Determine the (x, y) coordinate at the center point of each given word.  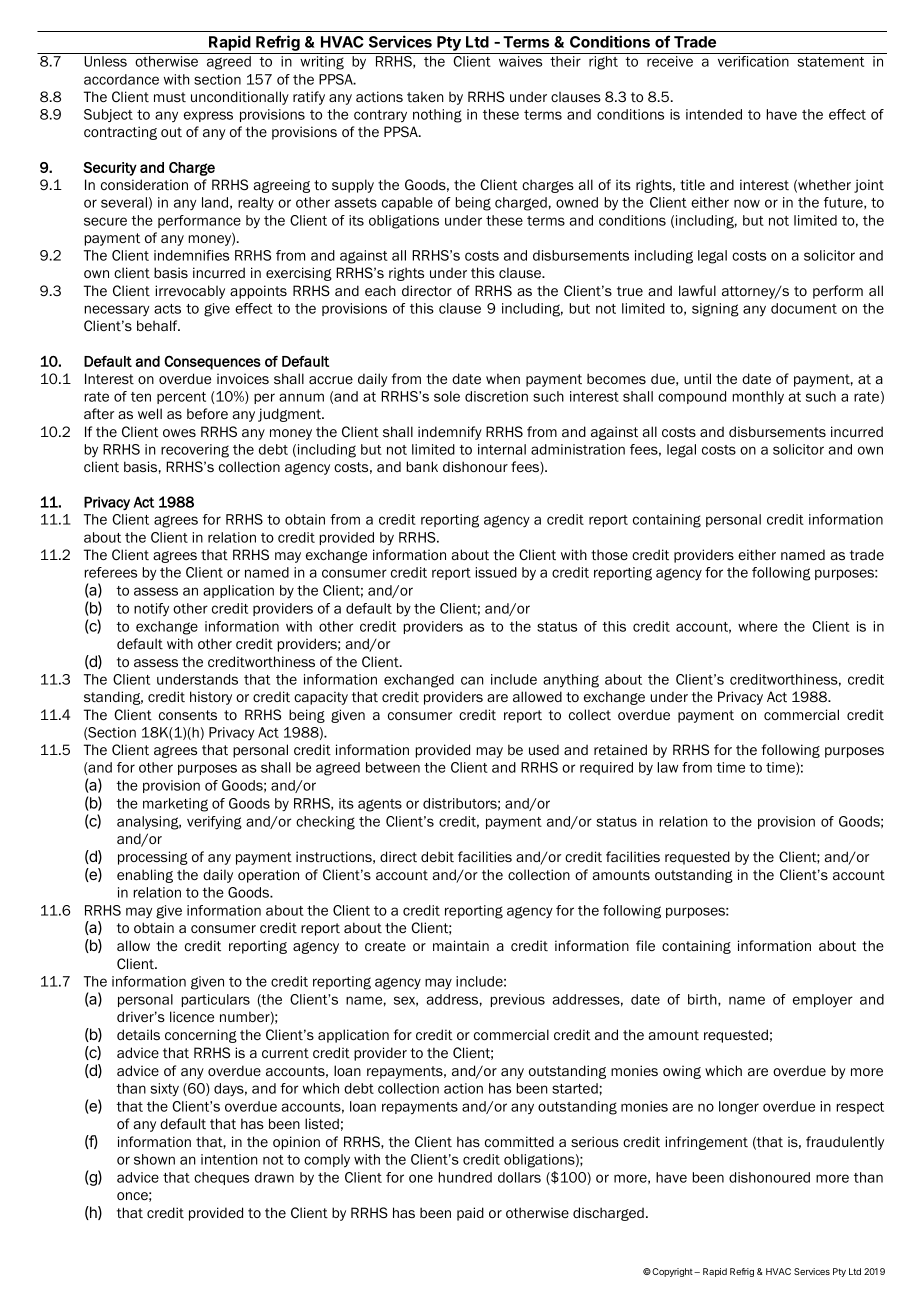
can (472, 680)
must (170, 97)
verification (753, 61)
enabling (145, 876)
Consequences (212, 363)
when (503, 378)
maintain (461, 945)
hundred (465, 1177)
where (758, 626)
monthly (758, 398)
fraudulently (845, 1143)
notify (151, 609)
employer (823, 1000)
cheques (221, 1178)
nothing (437, 116)
